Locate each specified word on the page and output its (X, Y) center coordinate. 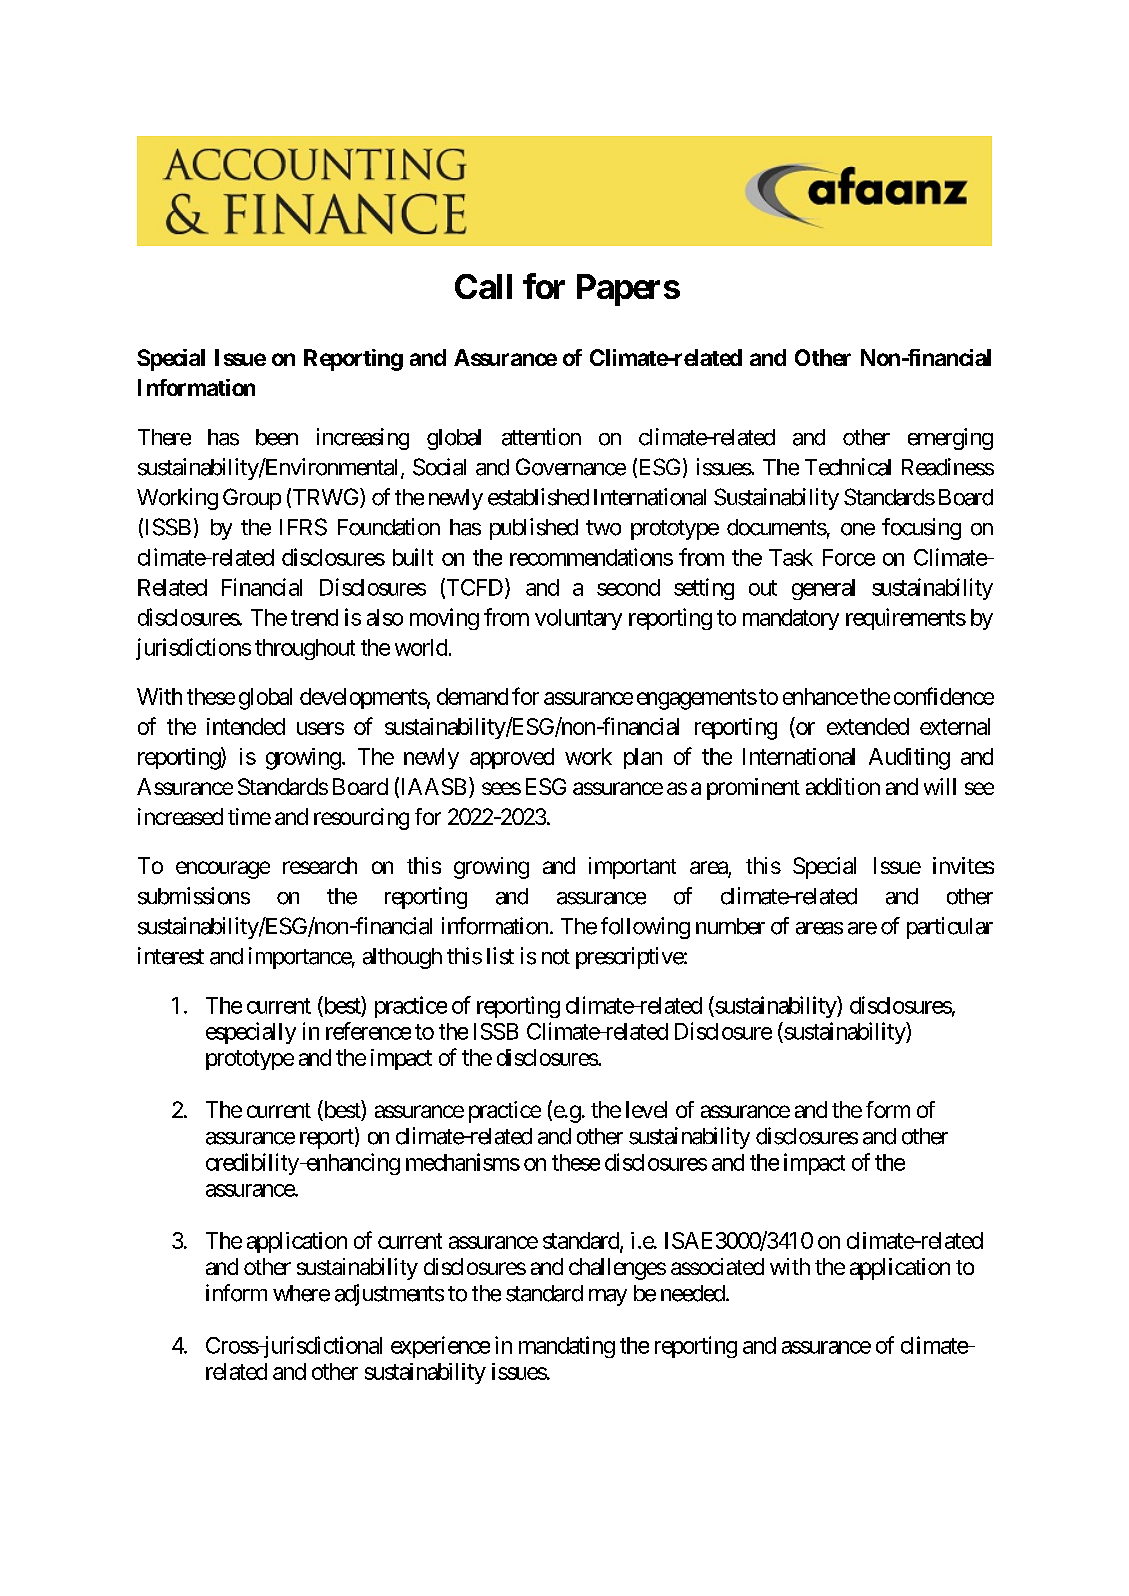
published (534, 529)
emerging (950, 439)
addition (843, 786)
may (608, 1297)
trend (314, 617)
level (646, 1109)
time (249, 816)
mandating (567, 1347)
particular (950, 928)
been (277, 437)
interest (171, 956)
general (823, 589)
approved (512, 758)
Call (483, 286)
